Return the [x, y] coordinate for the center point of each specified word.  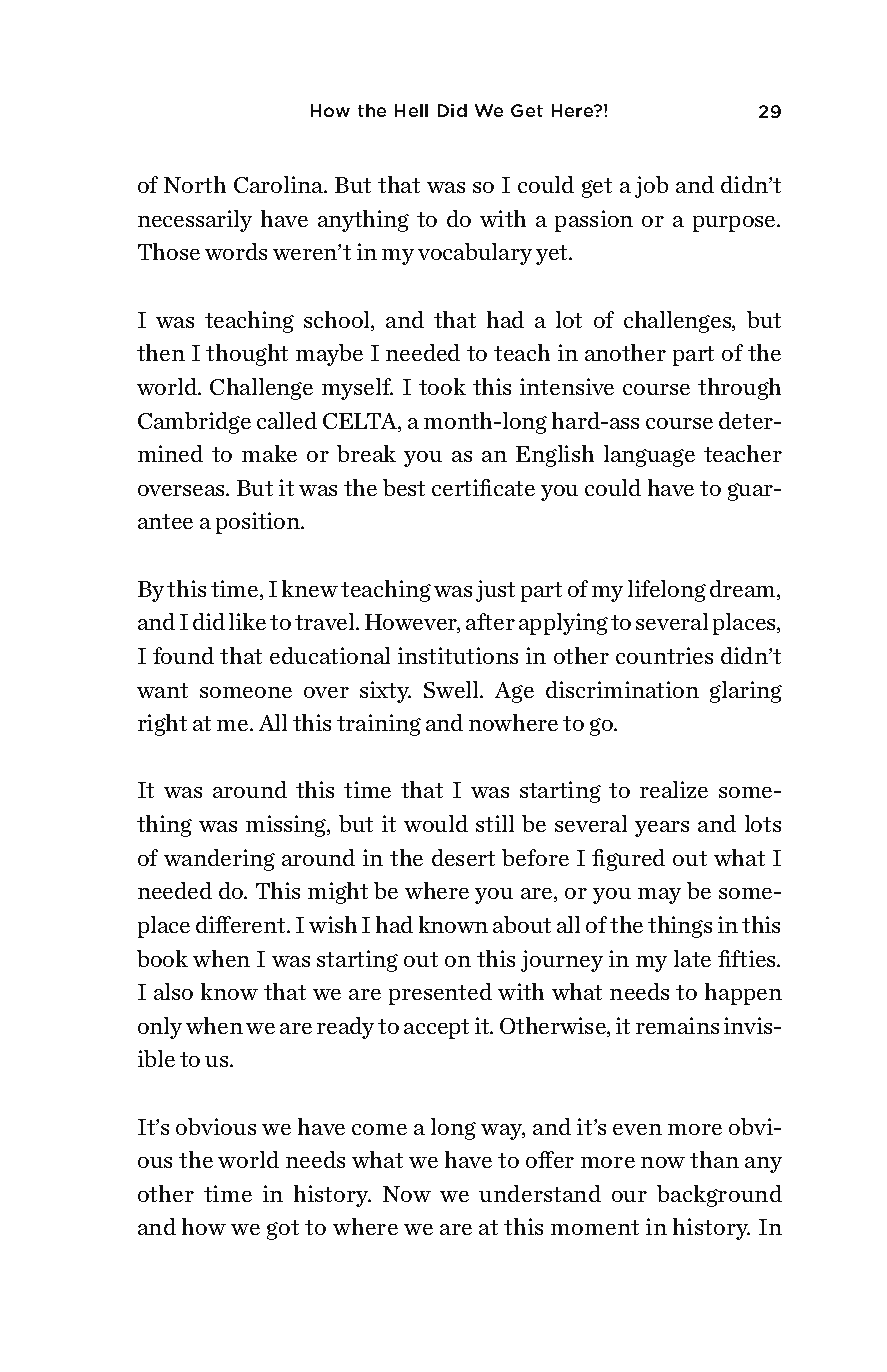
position [259, 523]
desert [463, 857]
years [662, 829]
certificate [483, 487]
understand [540, 1193]
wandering [219, 860]
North [195, 184]
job [651, 187]
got [283, 1230]
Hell [411, 110]
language [649, 456]
